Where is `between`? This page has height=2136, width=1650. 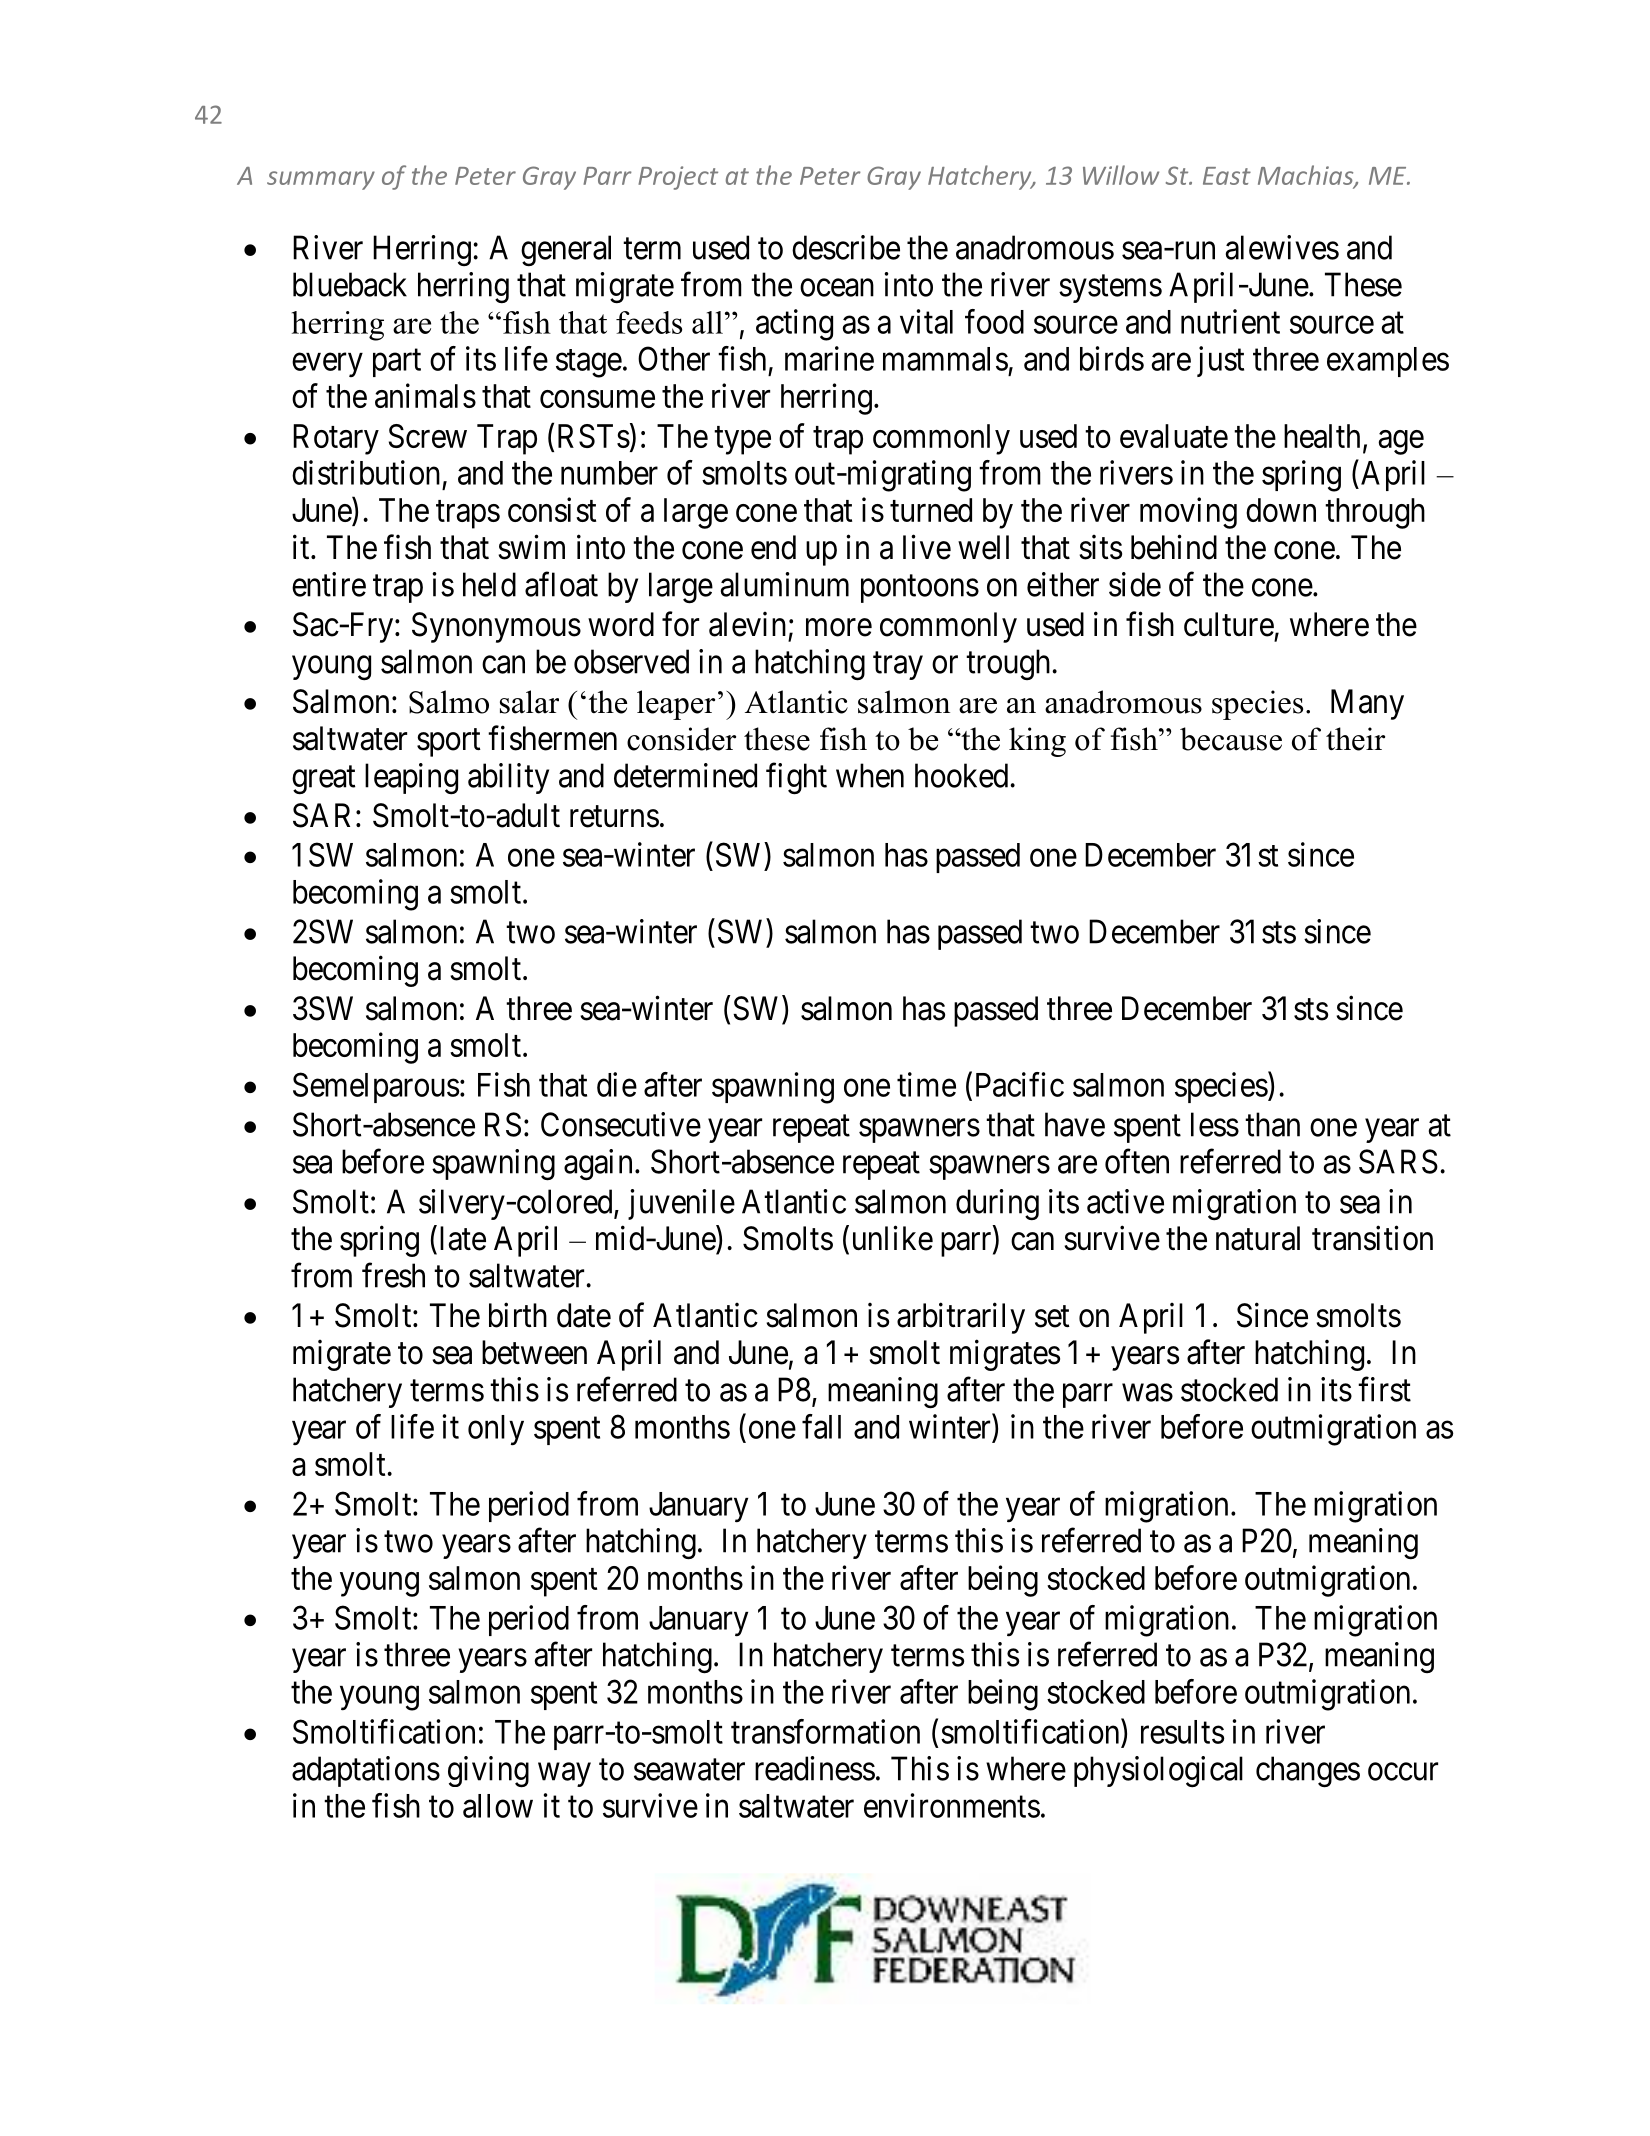
between is located at coordinates (534, 1352).
